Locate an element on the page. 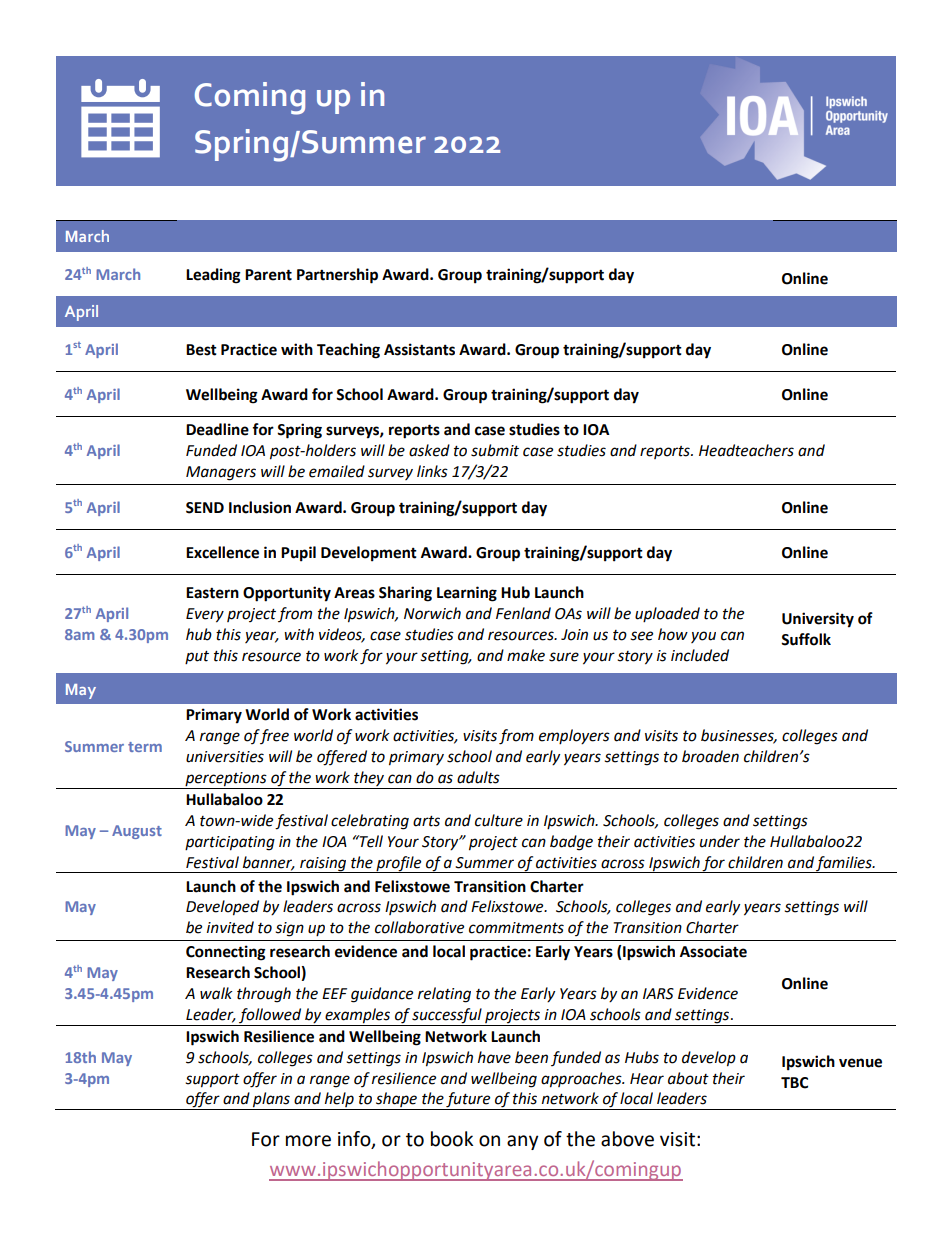  Excellence is located at coordinates (222, 552).
